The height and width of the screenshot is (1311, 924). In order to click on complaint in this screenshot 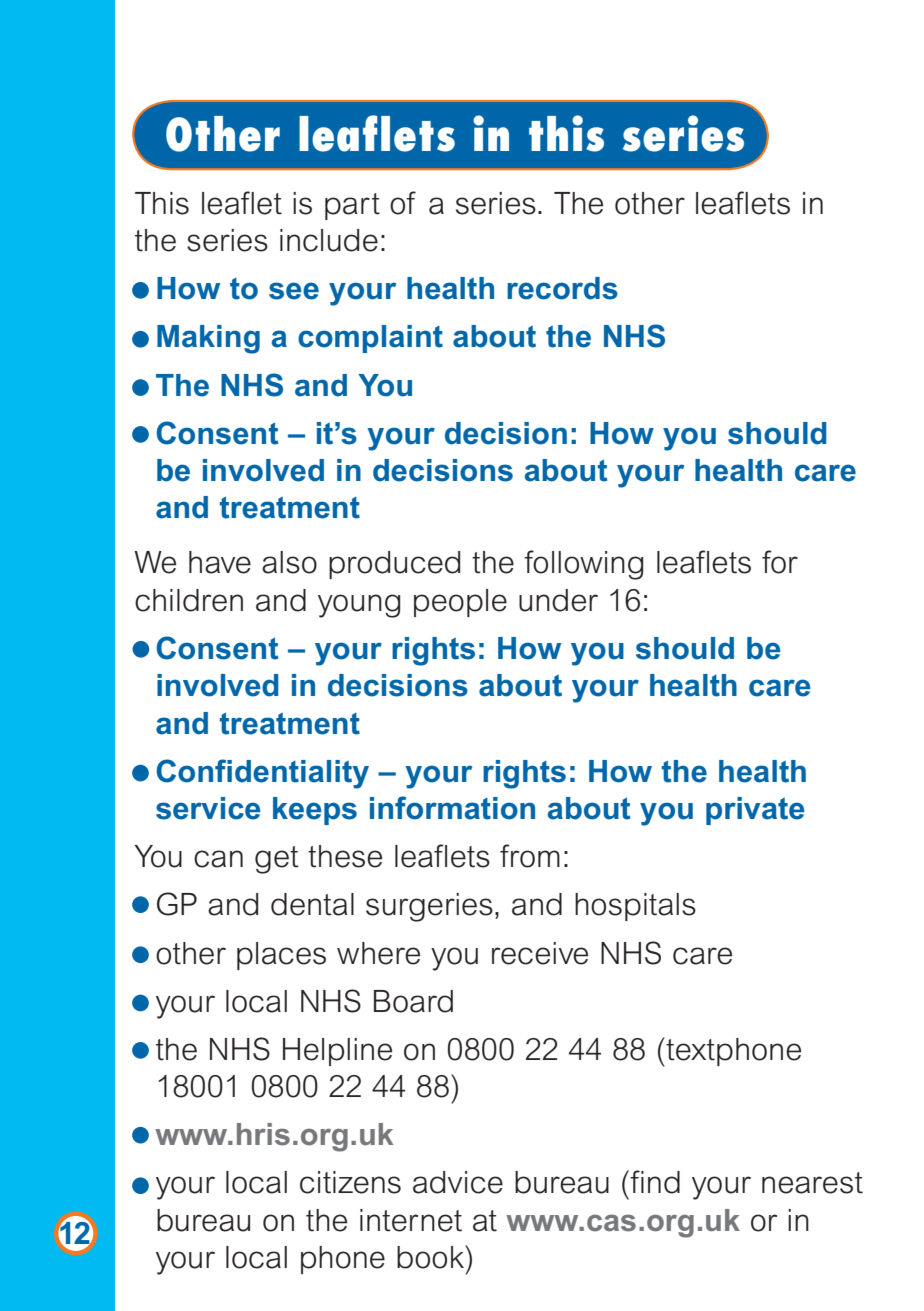, I will do `click(370, 339)`.
